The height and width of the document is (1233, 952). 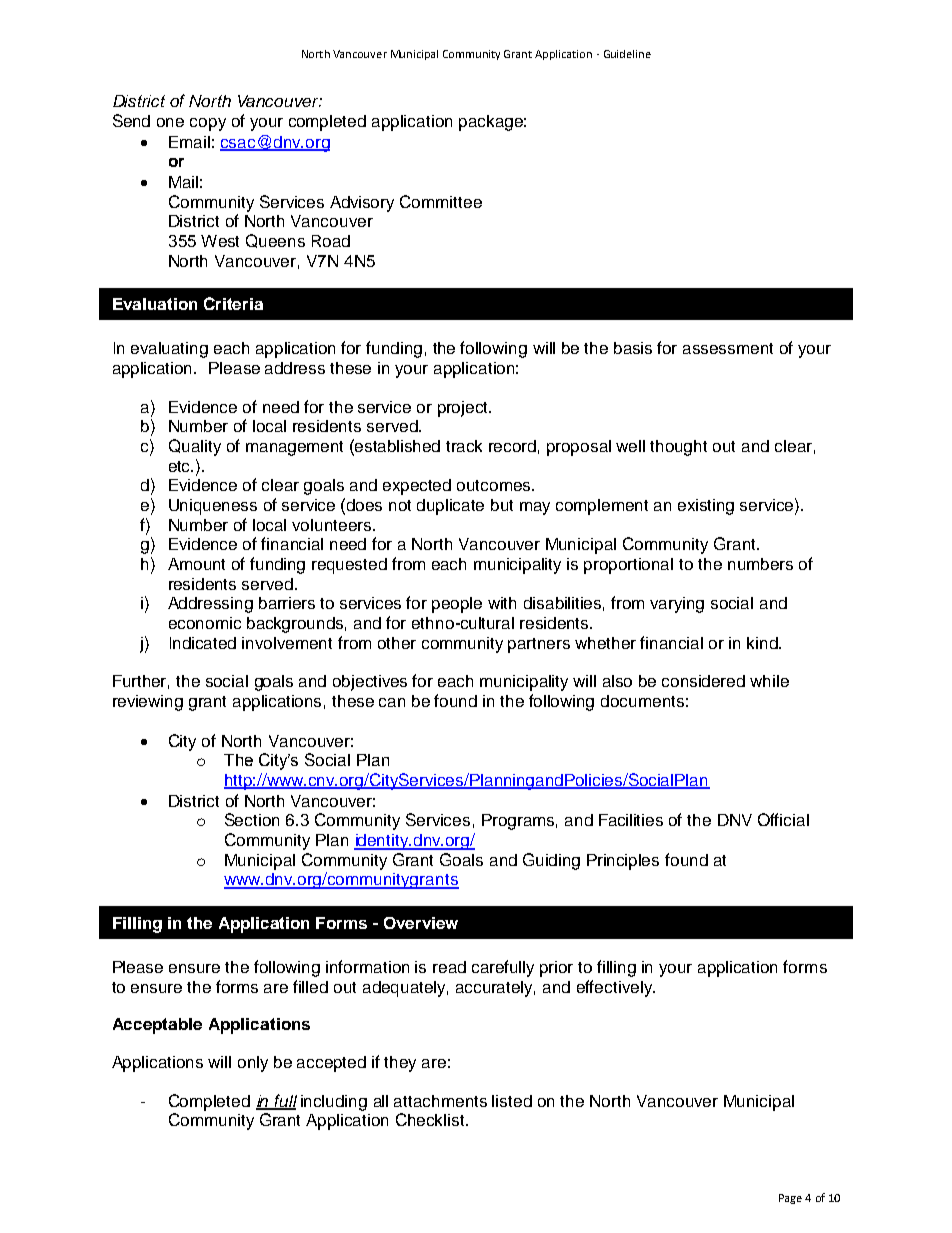 What do you see at coordinates (457, 605) in the document?
I see `people` at bounding box center [457, 605].
